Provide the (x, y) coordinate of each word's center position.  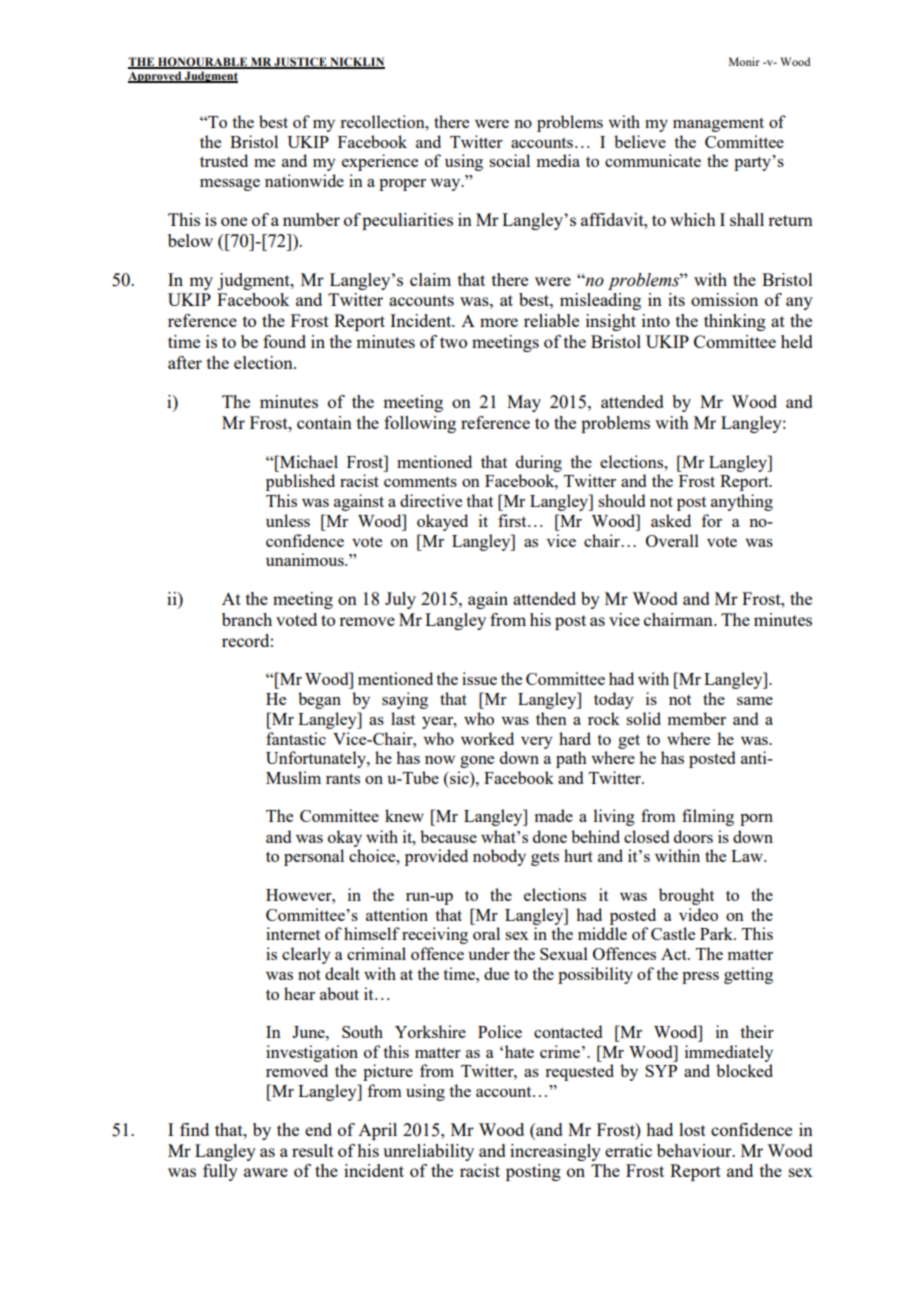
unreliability (428, 1152)
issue (479, 678)
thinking (735, 322)
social (509, 160)
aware (266, 1172)
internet (293, 933)
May (524, 403)
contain (324, 422)
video (698, 914)
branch (247, 619)
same (755, 701)
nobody (499, 857)
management (718, 124)
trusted (224, 160)
